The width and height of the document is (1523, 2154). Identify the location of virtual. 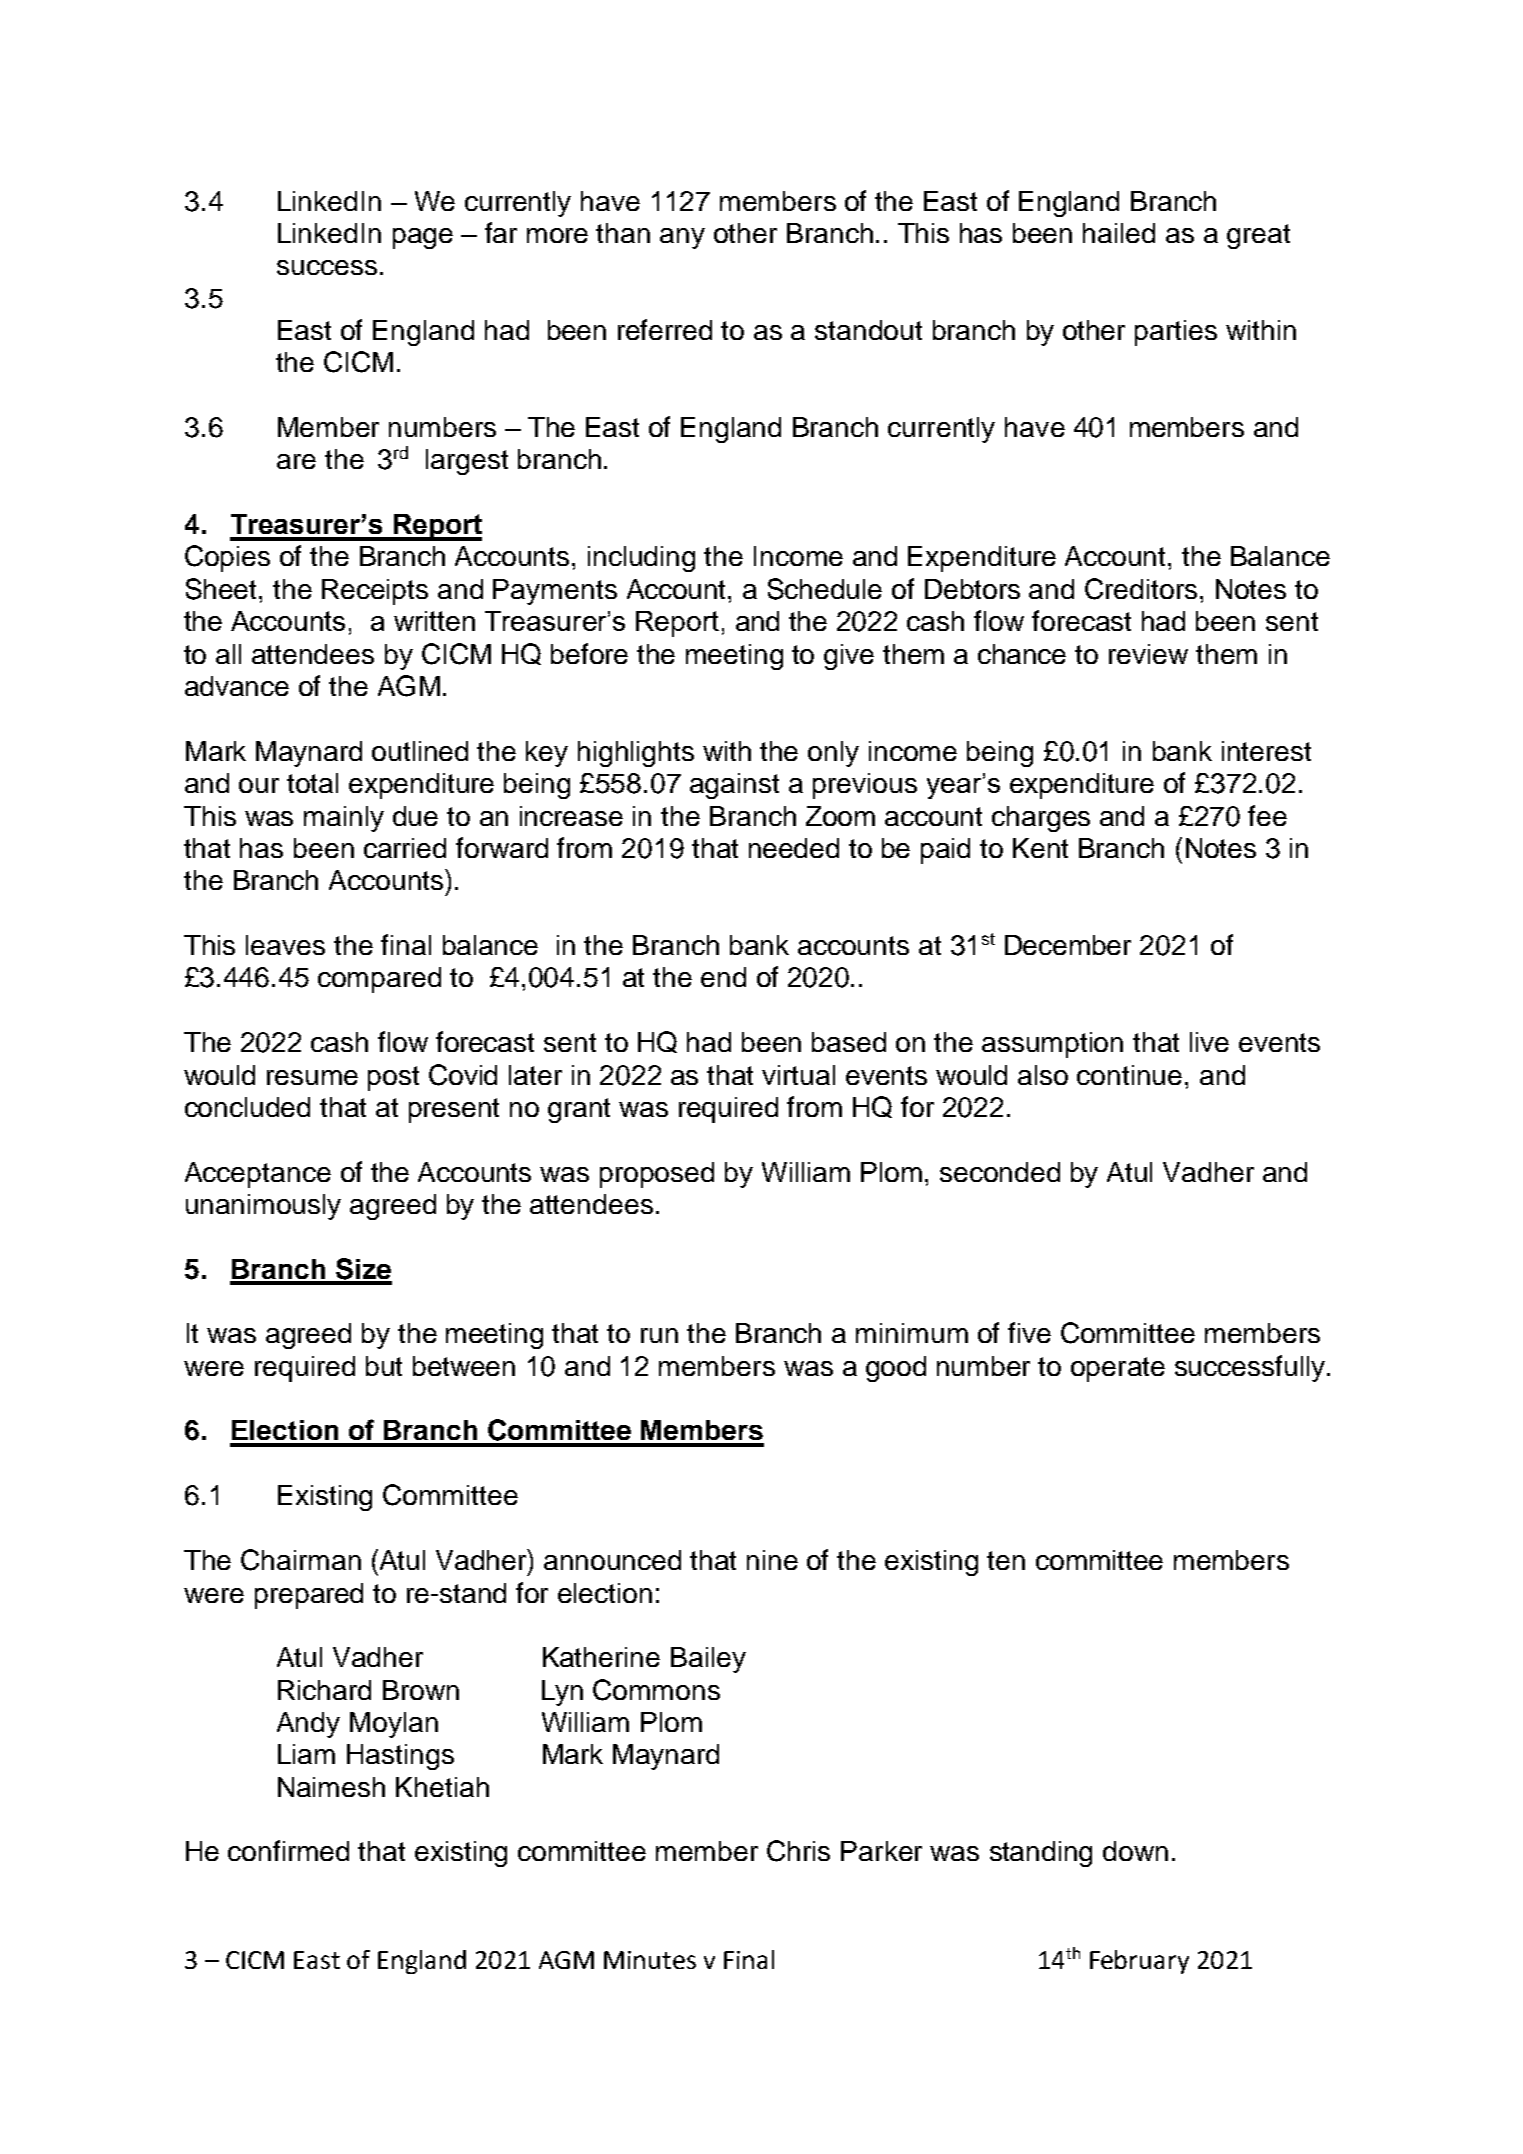
(798, 1075).
